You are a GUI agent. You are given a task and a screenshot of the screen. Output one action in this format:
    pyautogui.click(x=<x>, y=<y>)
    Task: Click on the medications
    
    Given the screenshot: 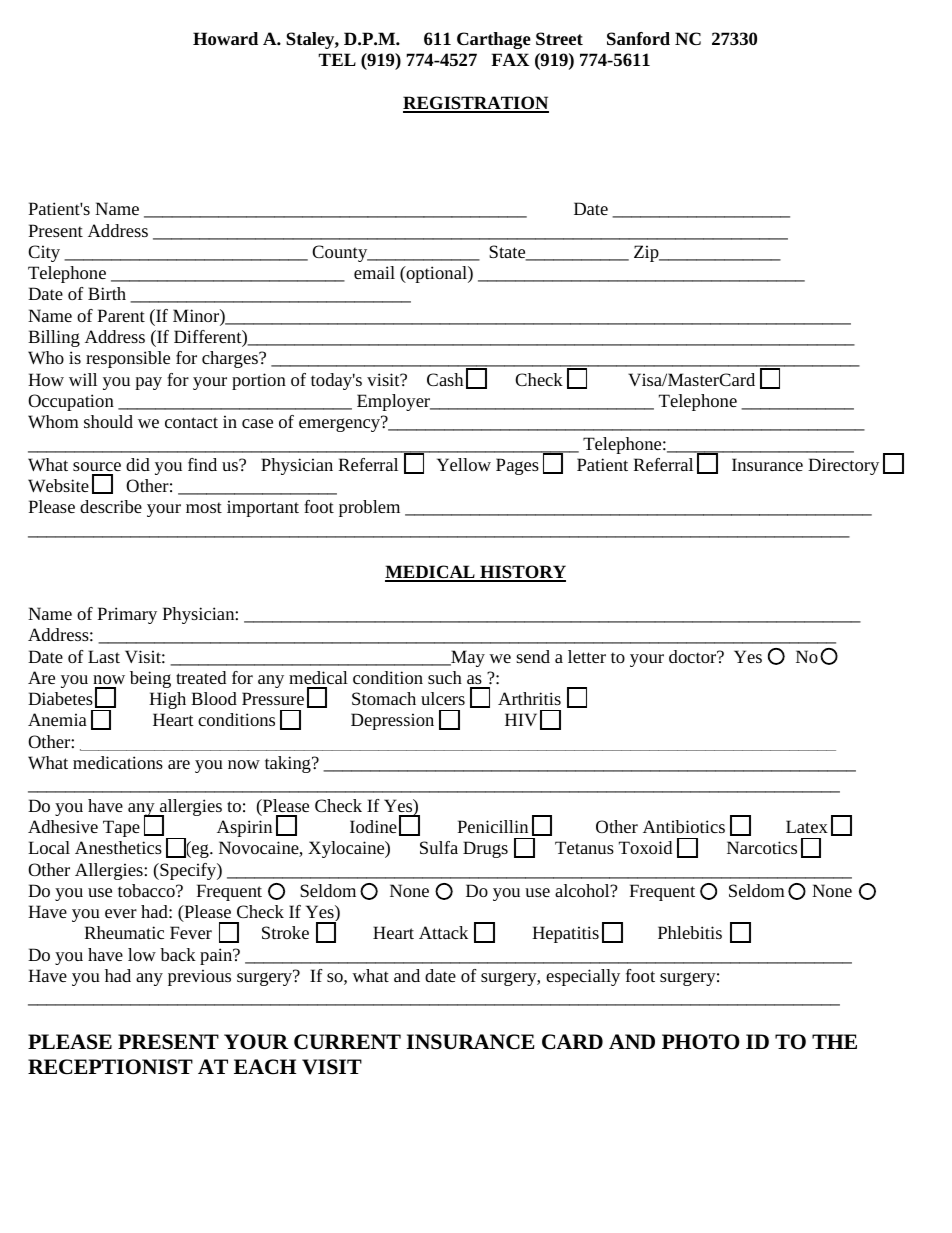 What is the action you would take?
    pyautogui.click(x=118, y=762)
